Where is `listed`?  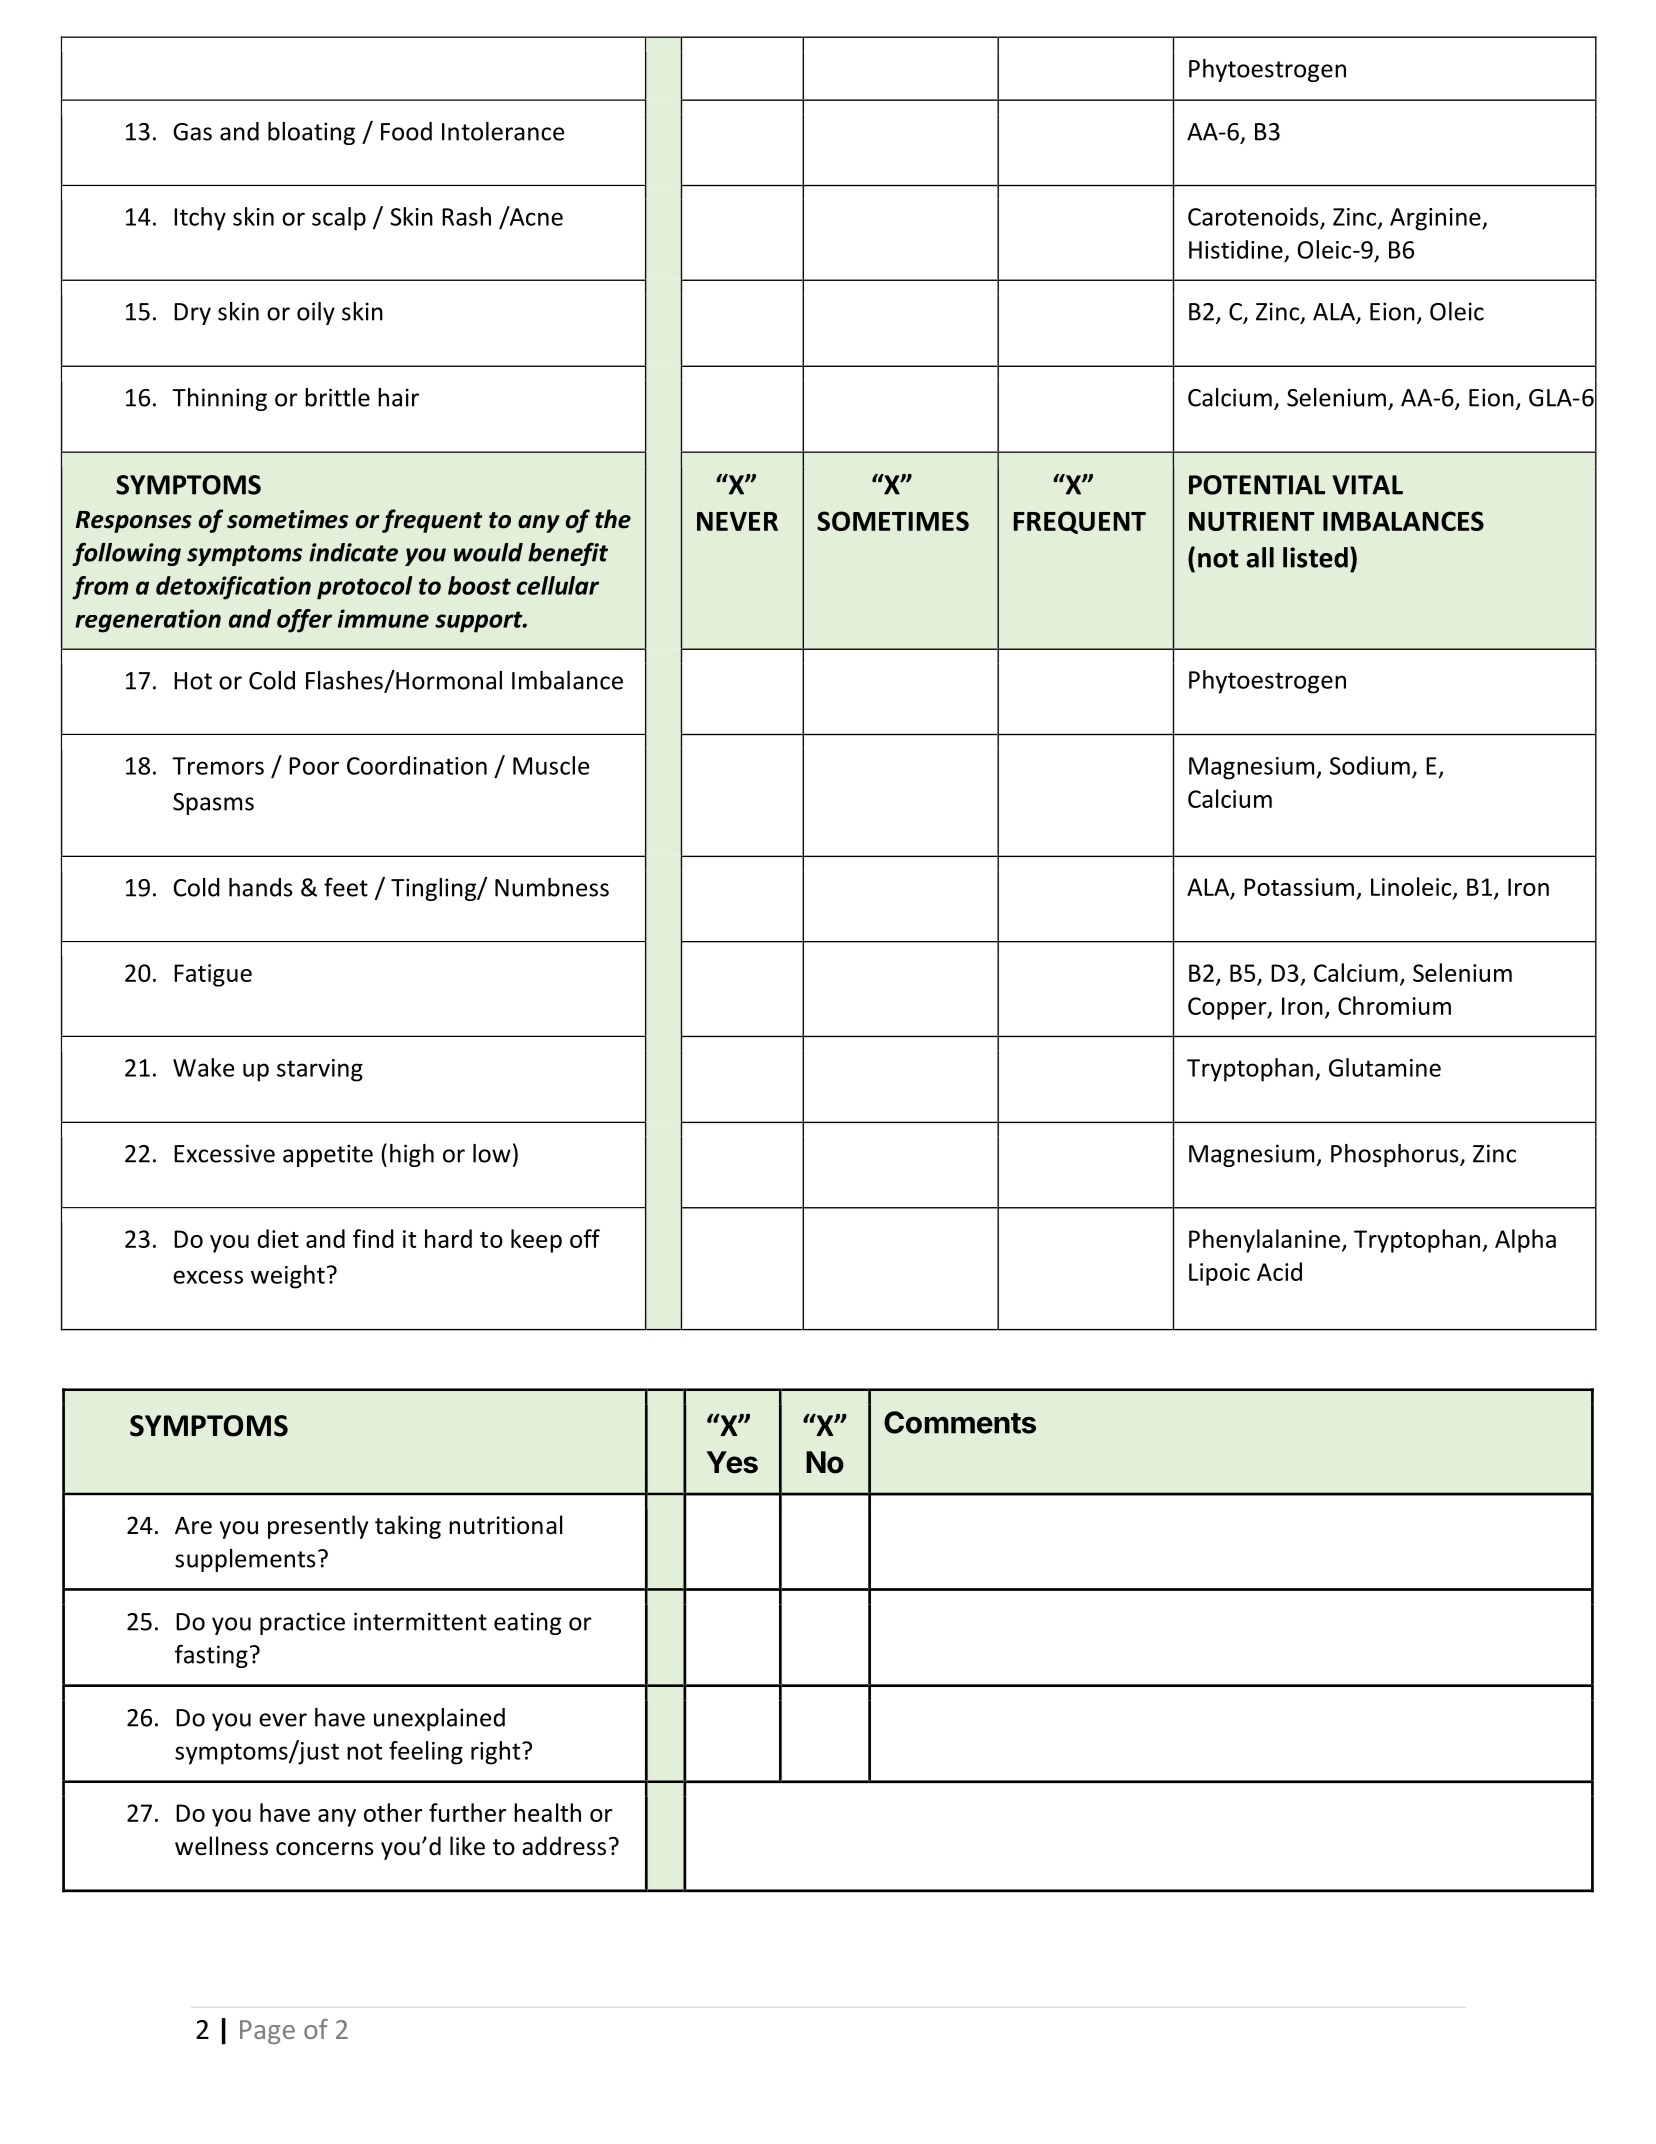 listed is located at coordinates (1315, 557).
